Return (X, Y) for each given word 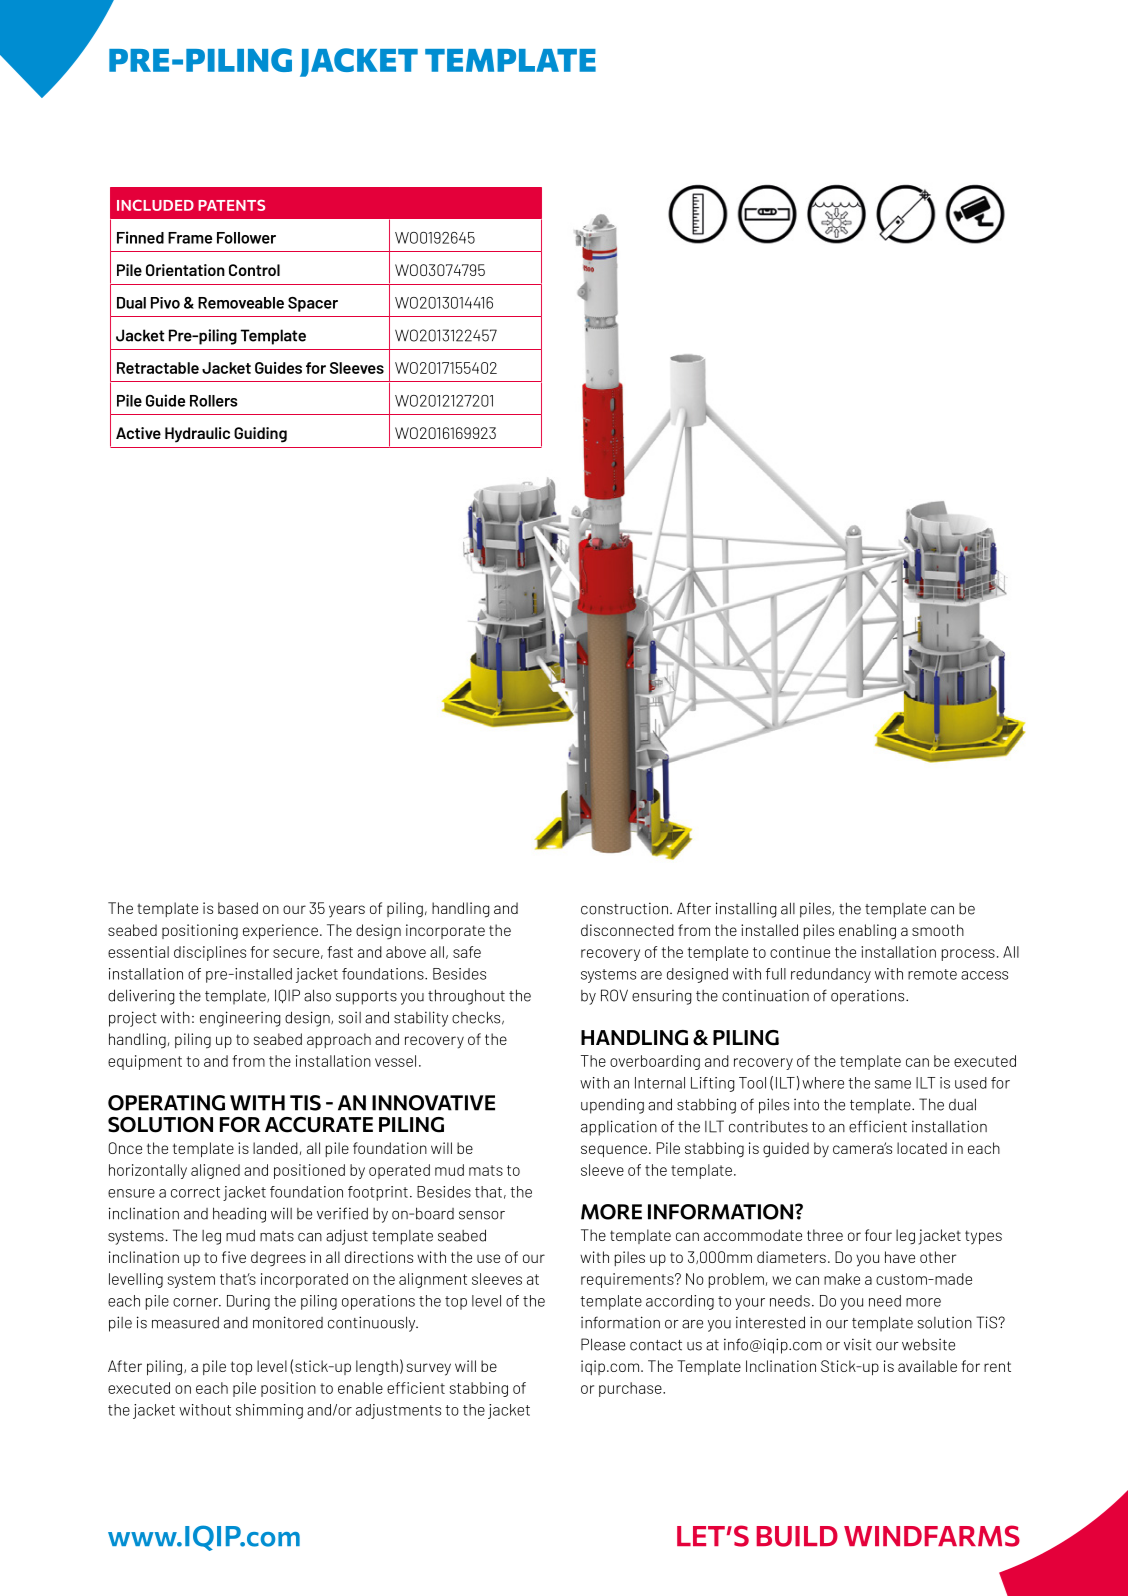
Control (254, 270)
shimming (269, 1411)
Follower (246, 238)
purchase (631, 1389)
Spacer (313, 304)
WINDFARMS (932, 1536)
